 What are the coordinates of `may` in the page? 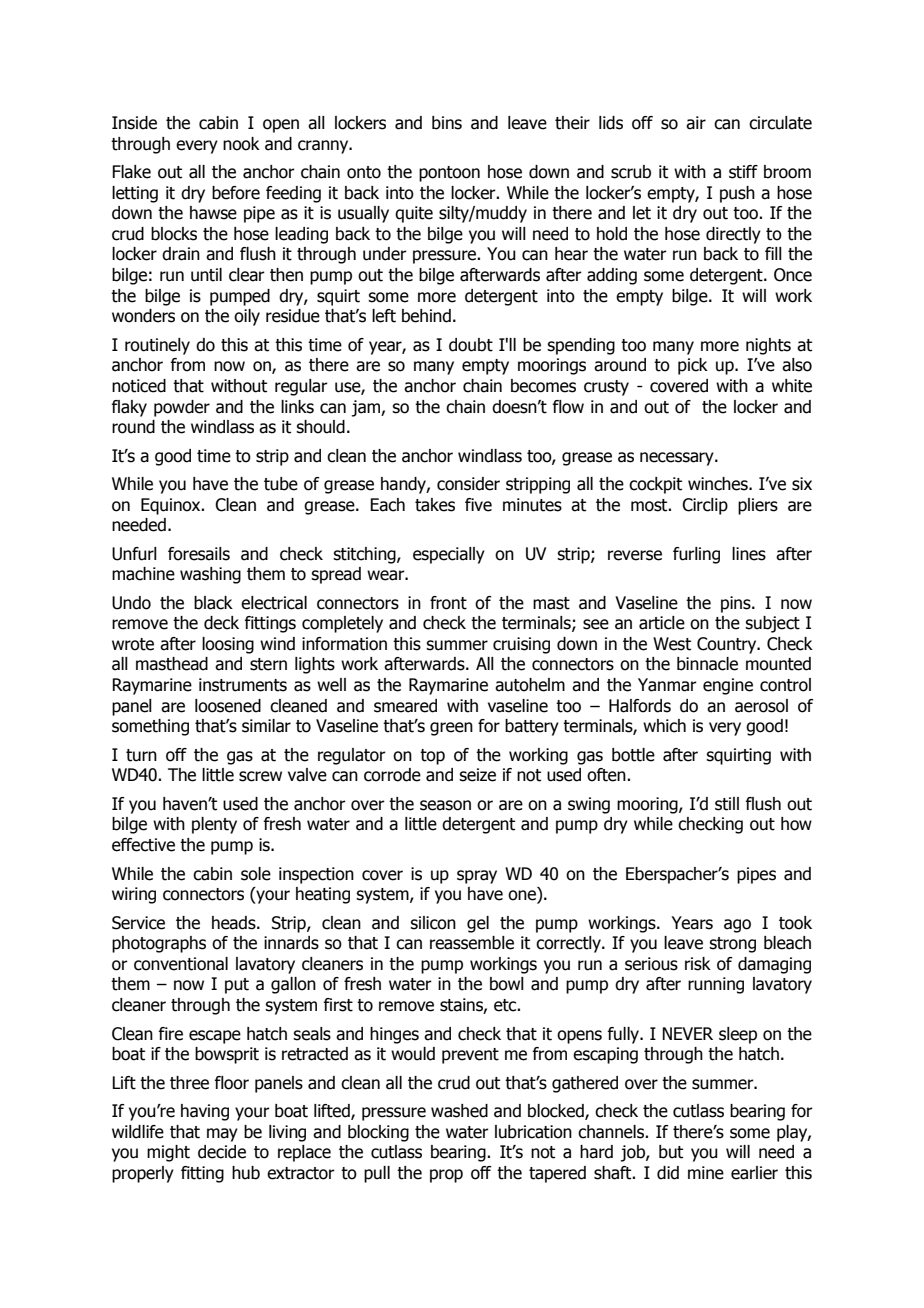 It's located at (222, 1135).
